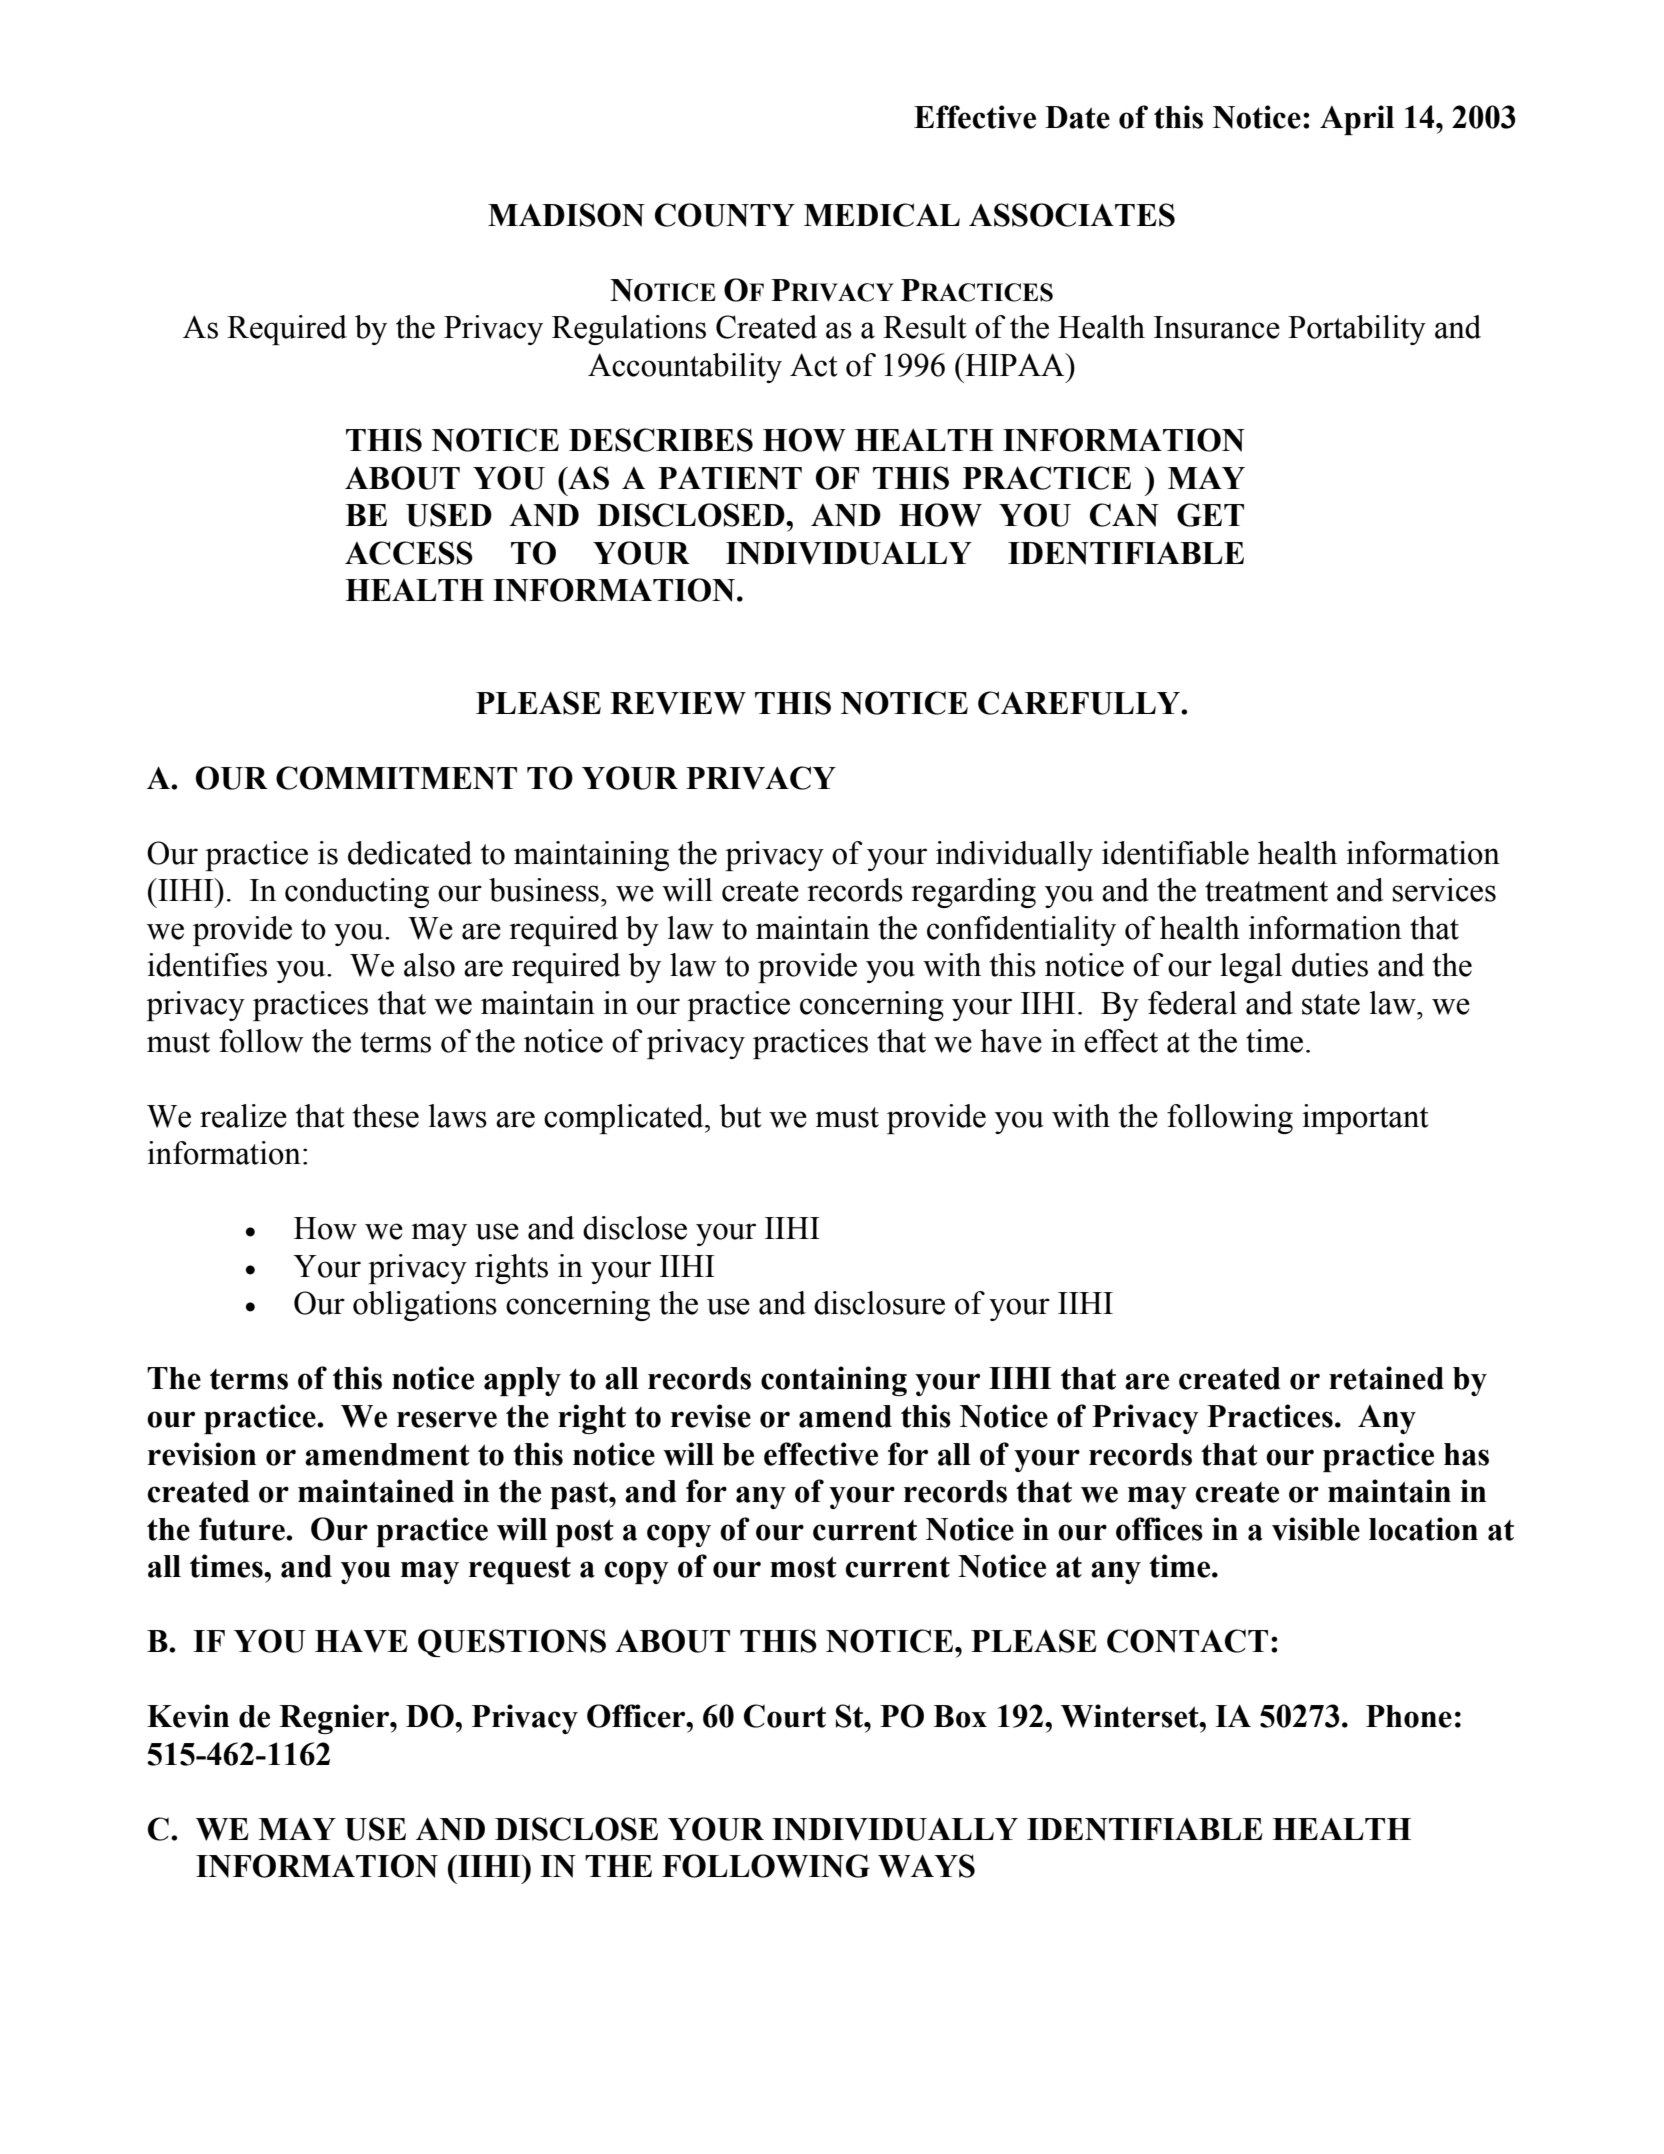  What do you see at coordinates (740, 1116) in the screenshot?
I see `but` at bounding box center [740, 1116].
